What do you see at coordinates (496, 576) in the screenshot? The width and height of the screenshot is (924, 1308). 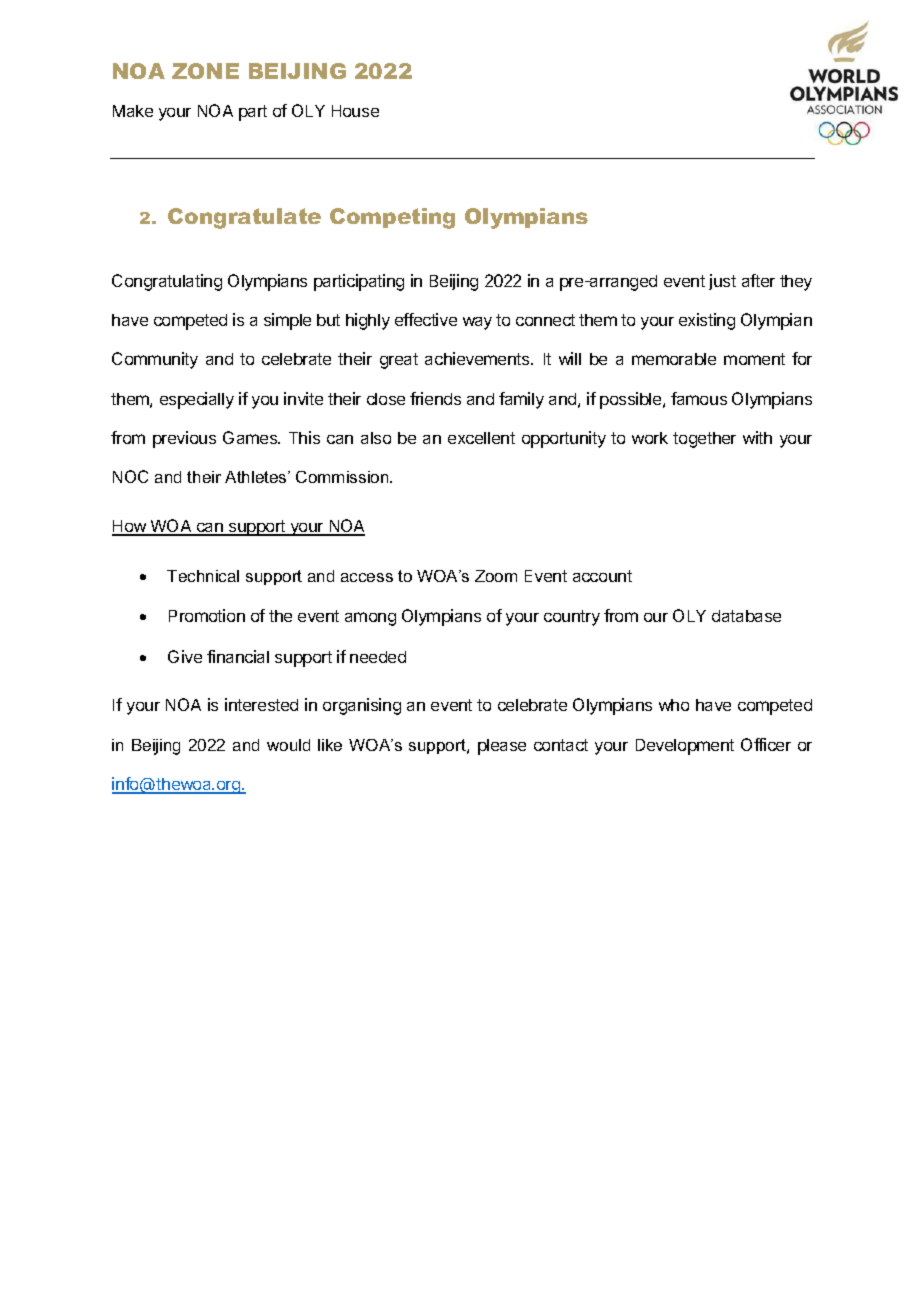 I see `Zoom` at bounding box center [496, 576].
